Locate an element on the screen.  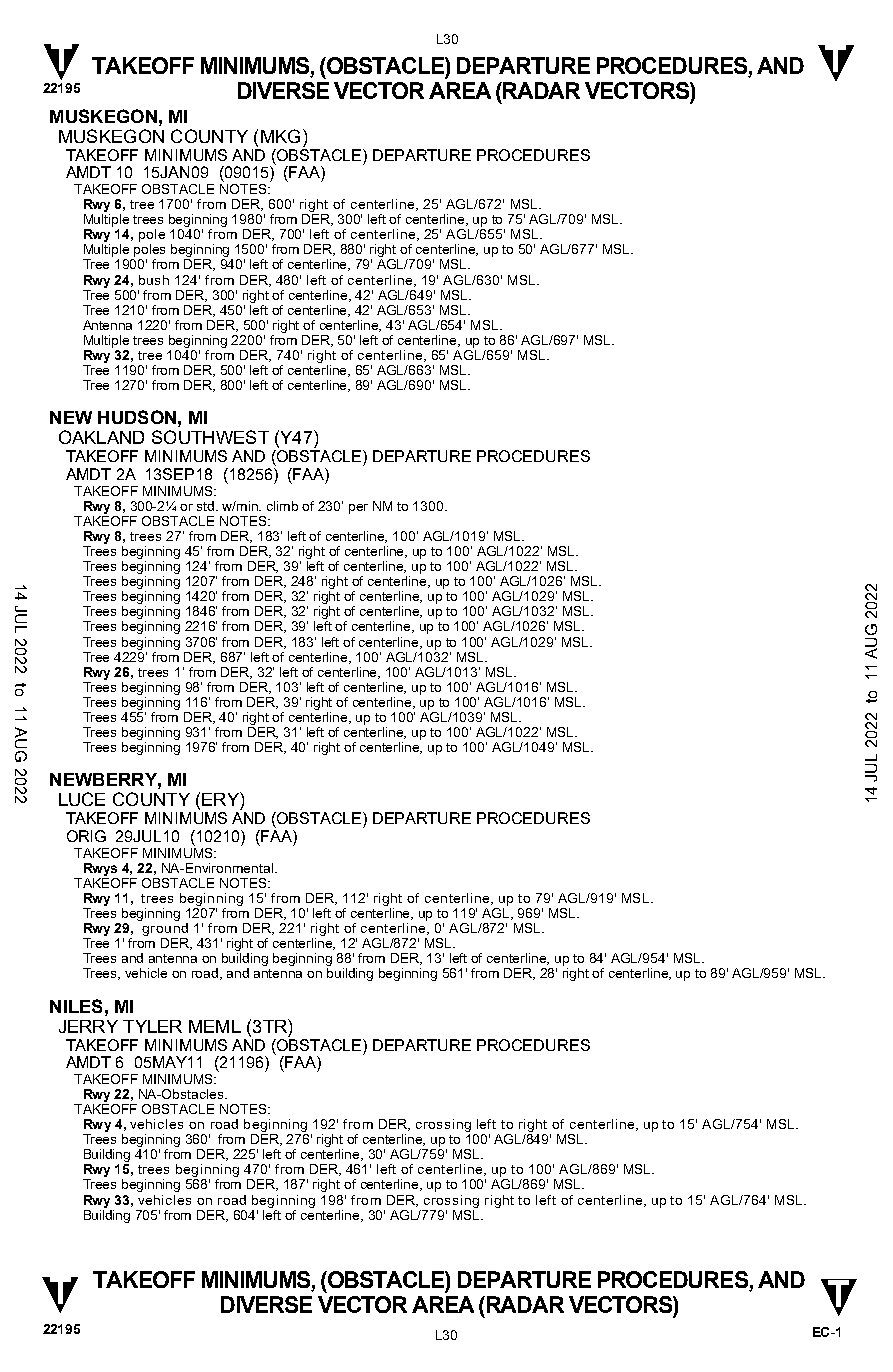
HUDSON is located at coordinates (137, 417).
